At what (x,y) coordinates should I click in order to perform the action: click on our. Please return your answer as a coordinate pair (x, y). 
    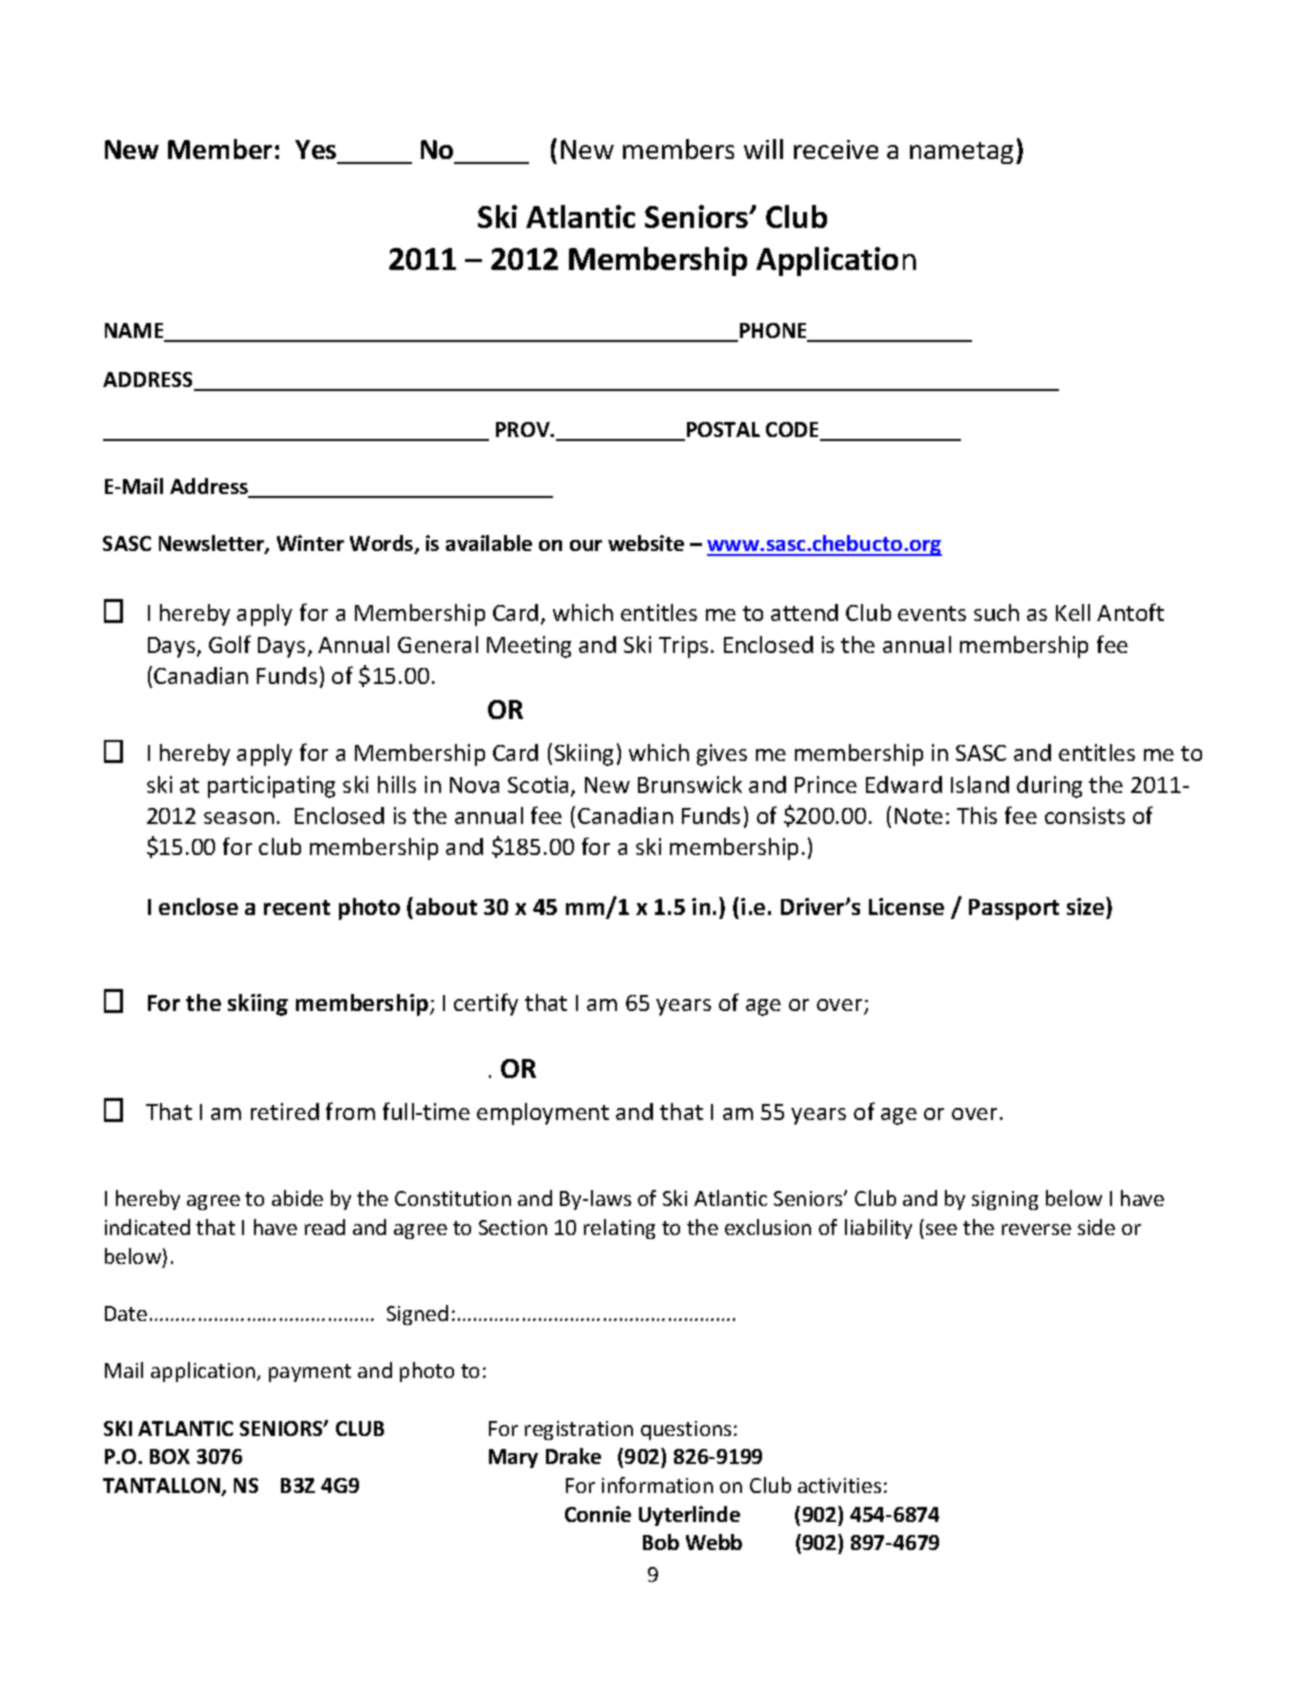
    Looking at the image, I should click on (586, 545).
